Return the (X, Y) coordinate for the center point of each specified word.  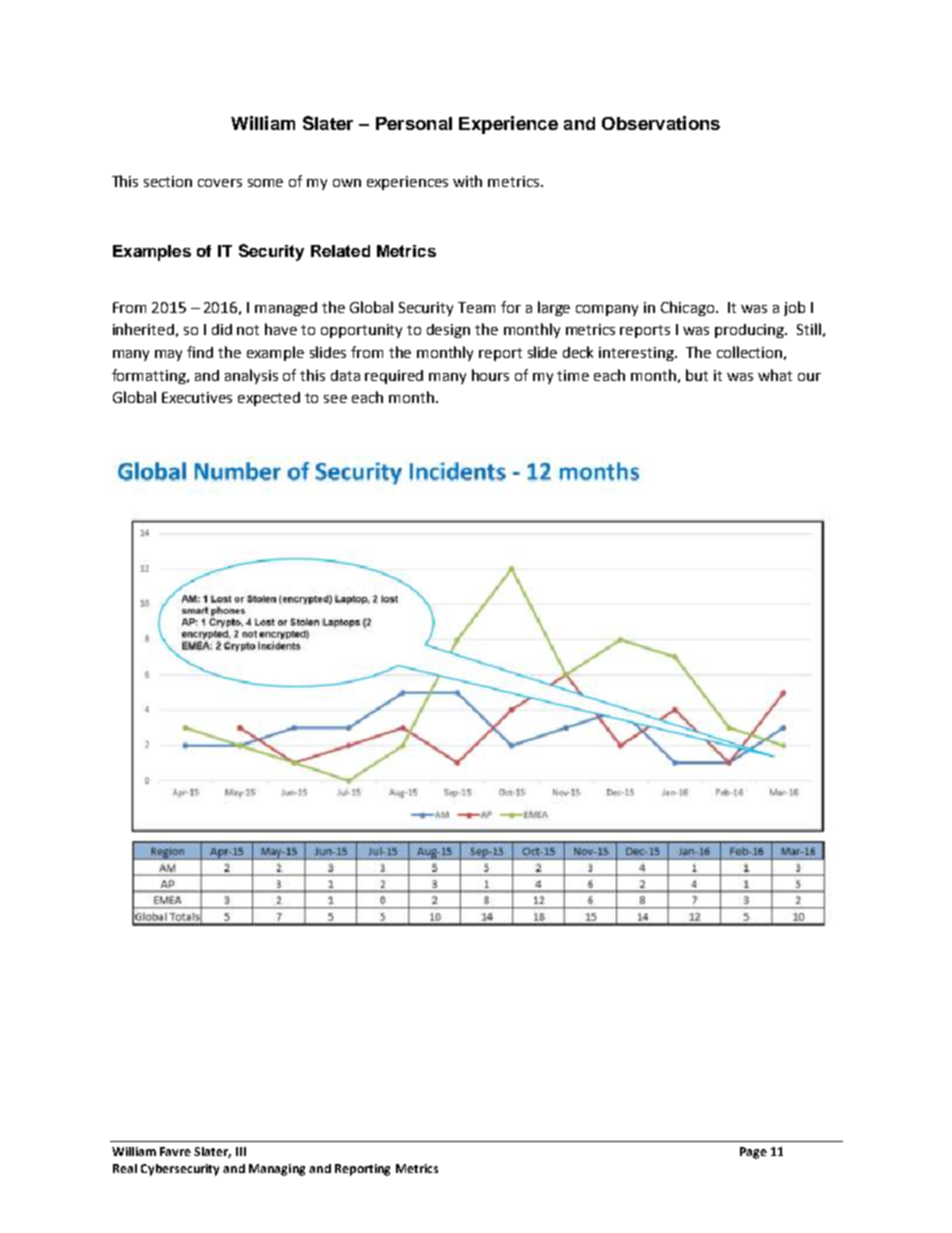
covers (220, 183)
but (697, 375)
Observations (661, 123)
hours (490, 375)
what (775, 375)
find (200, 352)
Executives (197, 397)
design (448, 331)
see (335, 399)
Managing (277, 1170)
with (467, 181)
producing (750, 331)
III (241, 1151)
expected (269, 399)
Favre (175, 1151)
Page (753, 1153)
